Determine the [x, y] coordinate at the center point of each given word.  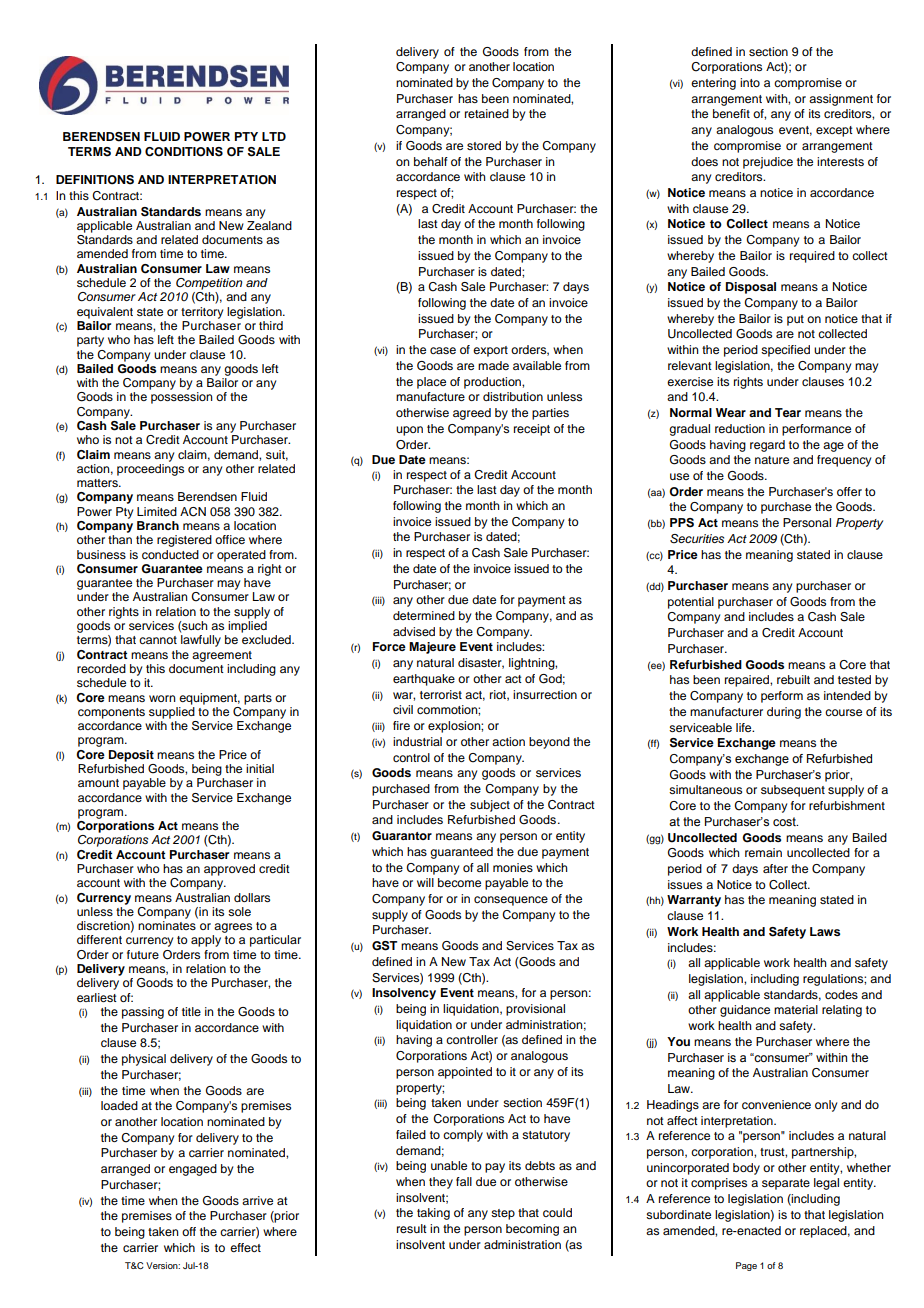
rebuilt [793, 679]
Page [746, 1266]
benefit [731, 113]
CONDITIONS [184, 152]
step [503, 1214]
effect [245, 1247]
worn [162, 698]
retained [487, 113]
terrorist [441, 694]
